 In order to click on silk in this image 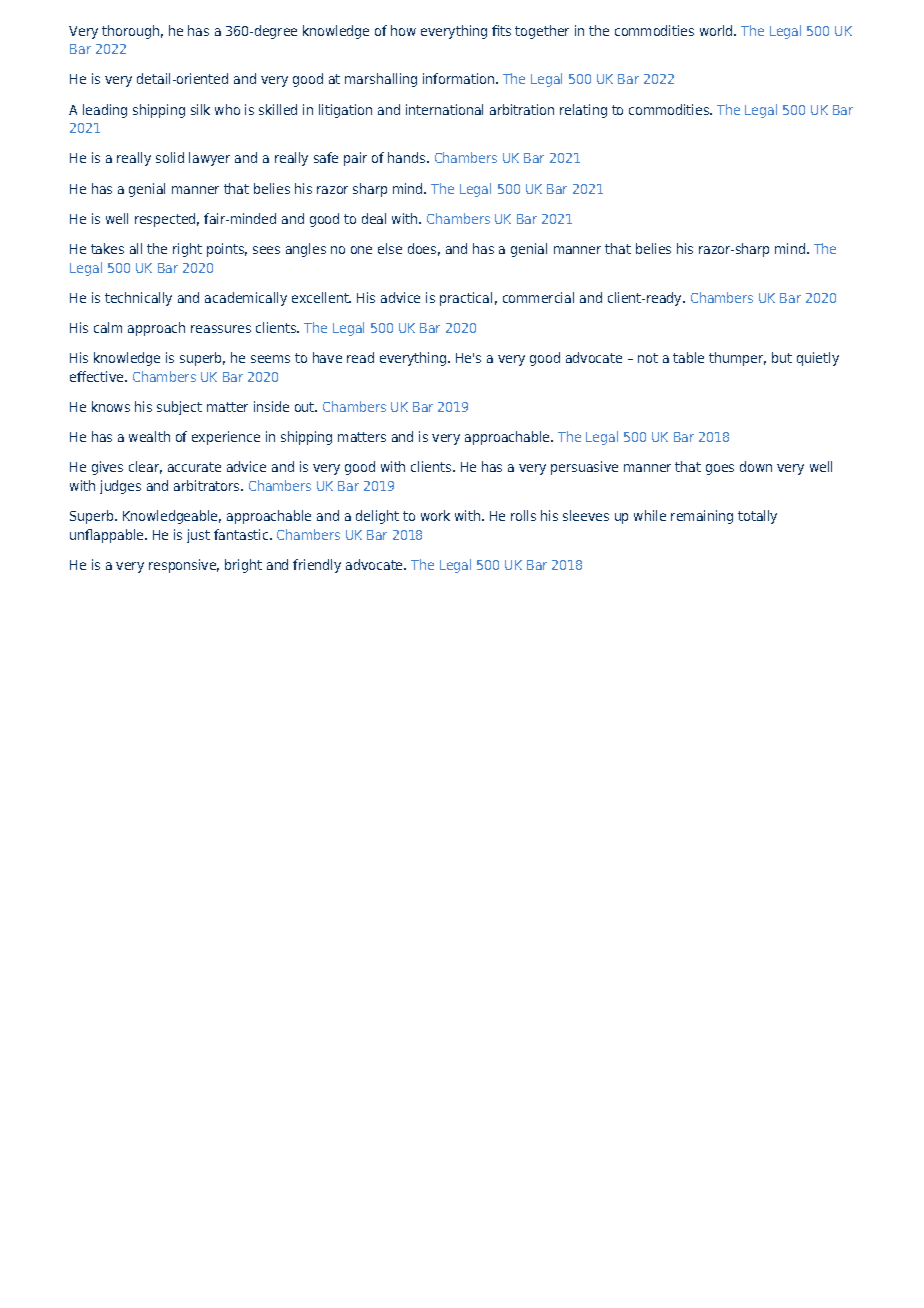, I will do `click(200, 109)`.
